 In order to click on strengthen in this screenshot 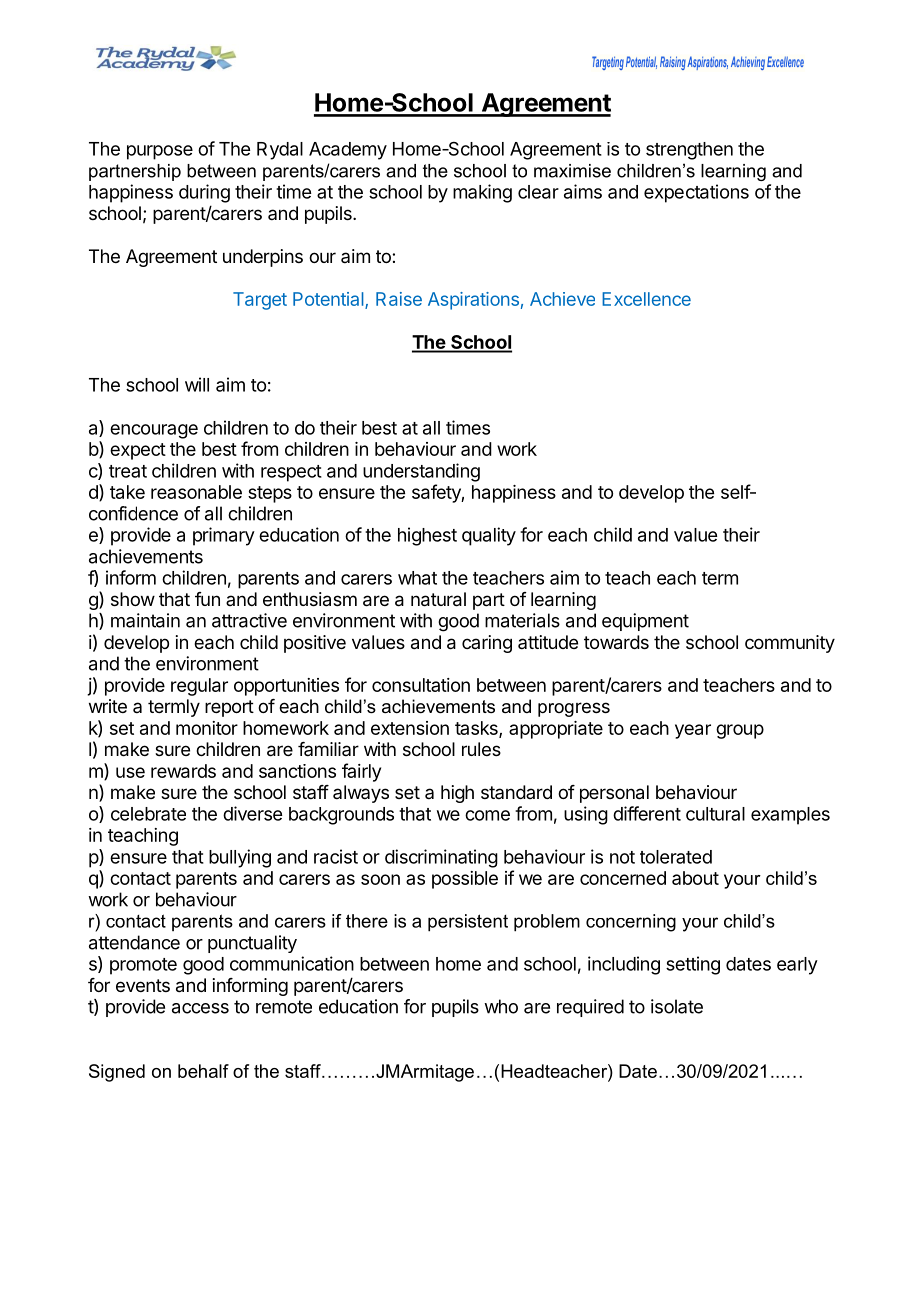, I will do `click(689, 151)`.
